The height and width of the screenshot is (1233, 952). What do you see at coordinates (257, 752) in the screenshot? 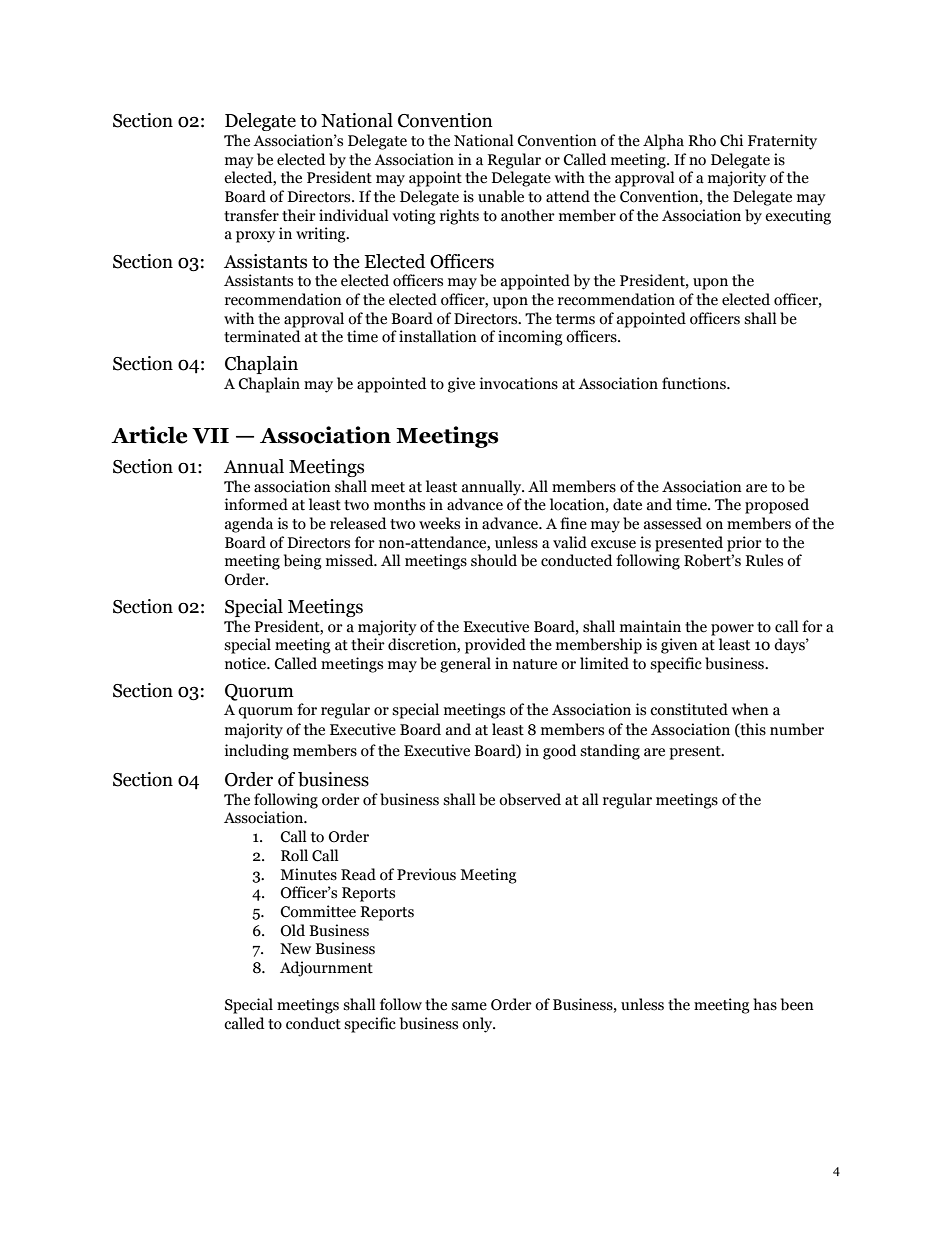
I see `including` at bounding box center [257, 752].
